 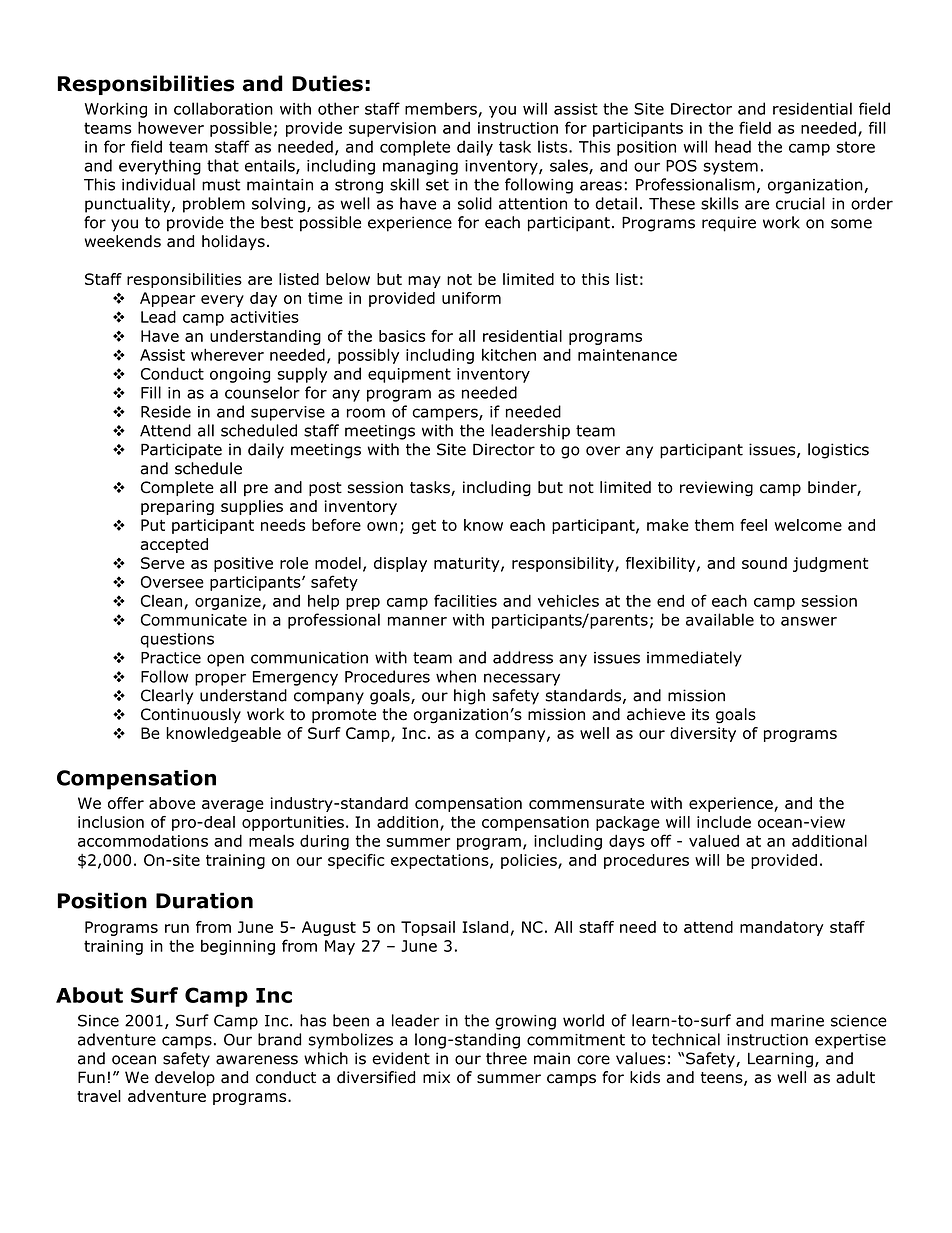 What do you see at coordinates (171, 127) in the screenshot?
I see `however` at bounding box center [171, 127].
